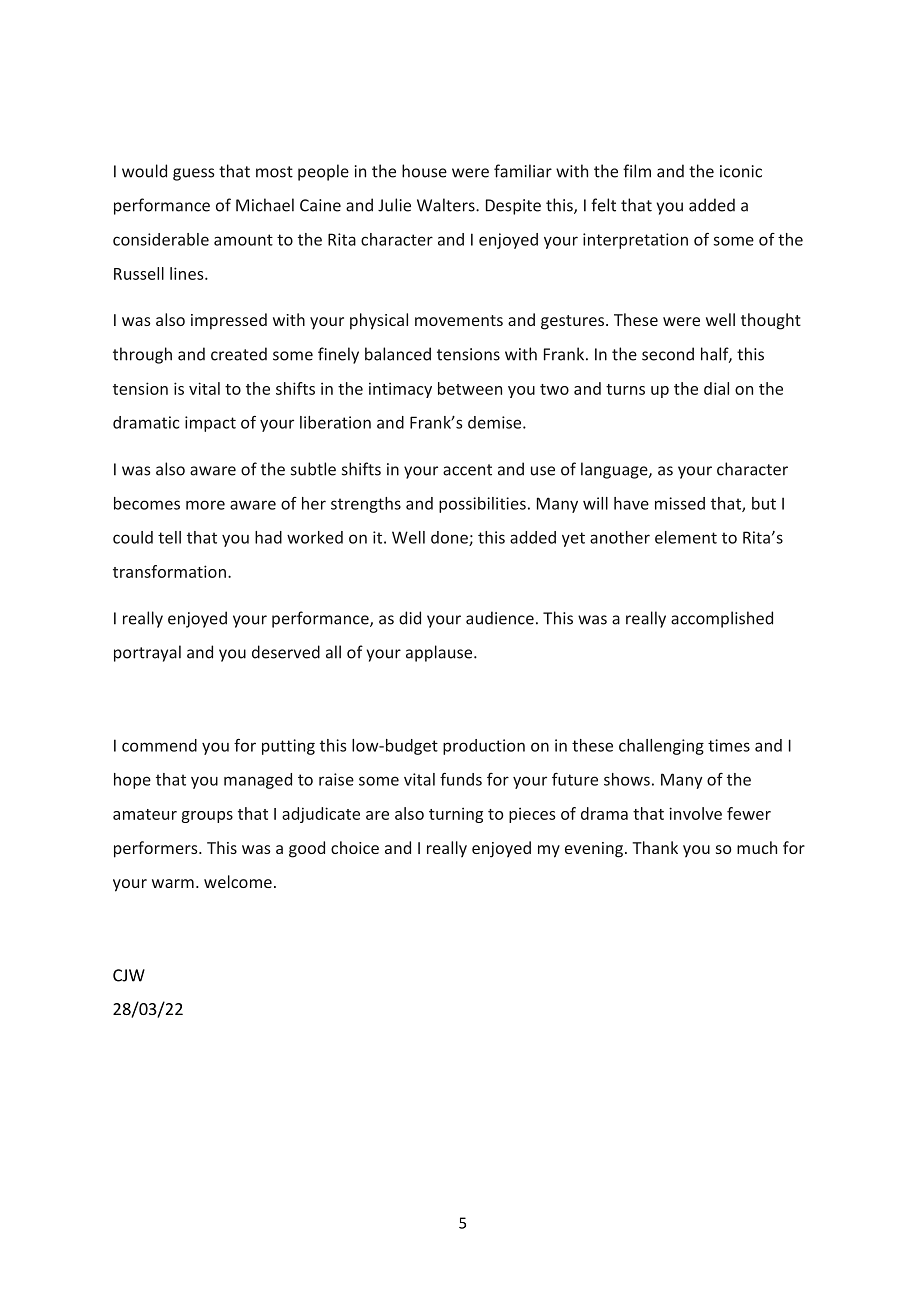  What do you see at coordinates (239, 354) in the screenshot?
I see `created` at bounding box center [239, 354].
